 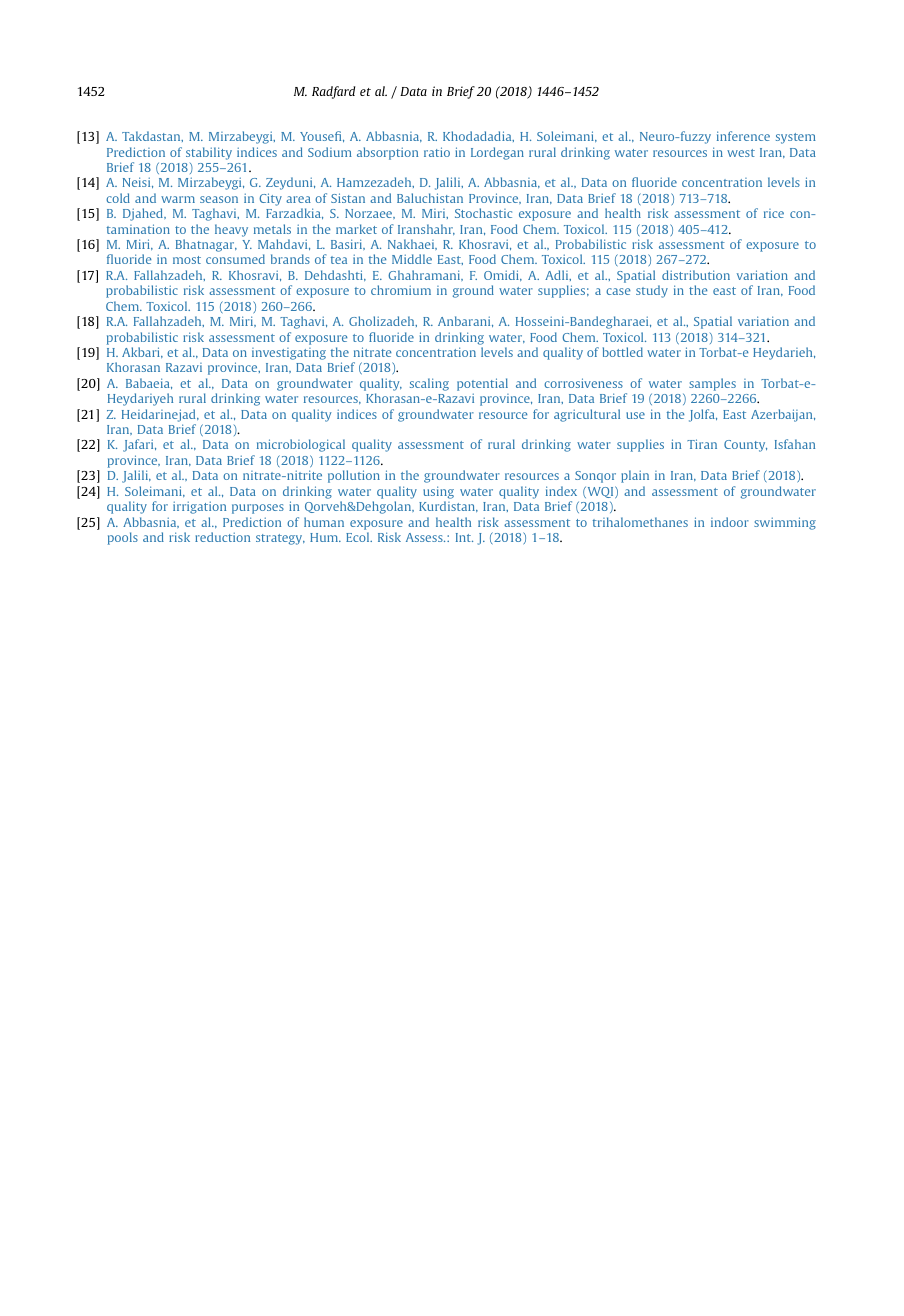 What do you see at coordinates (222, 537) in the document?
I see `reduction` at bounding box center [222, 537].
